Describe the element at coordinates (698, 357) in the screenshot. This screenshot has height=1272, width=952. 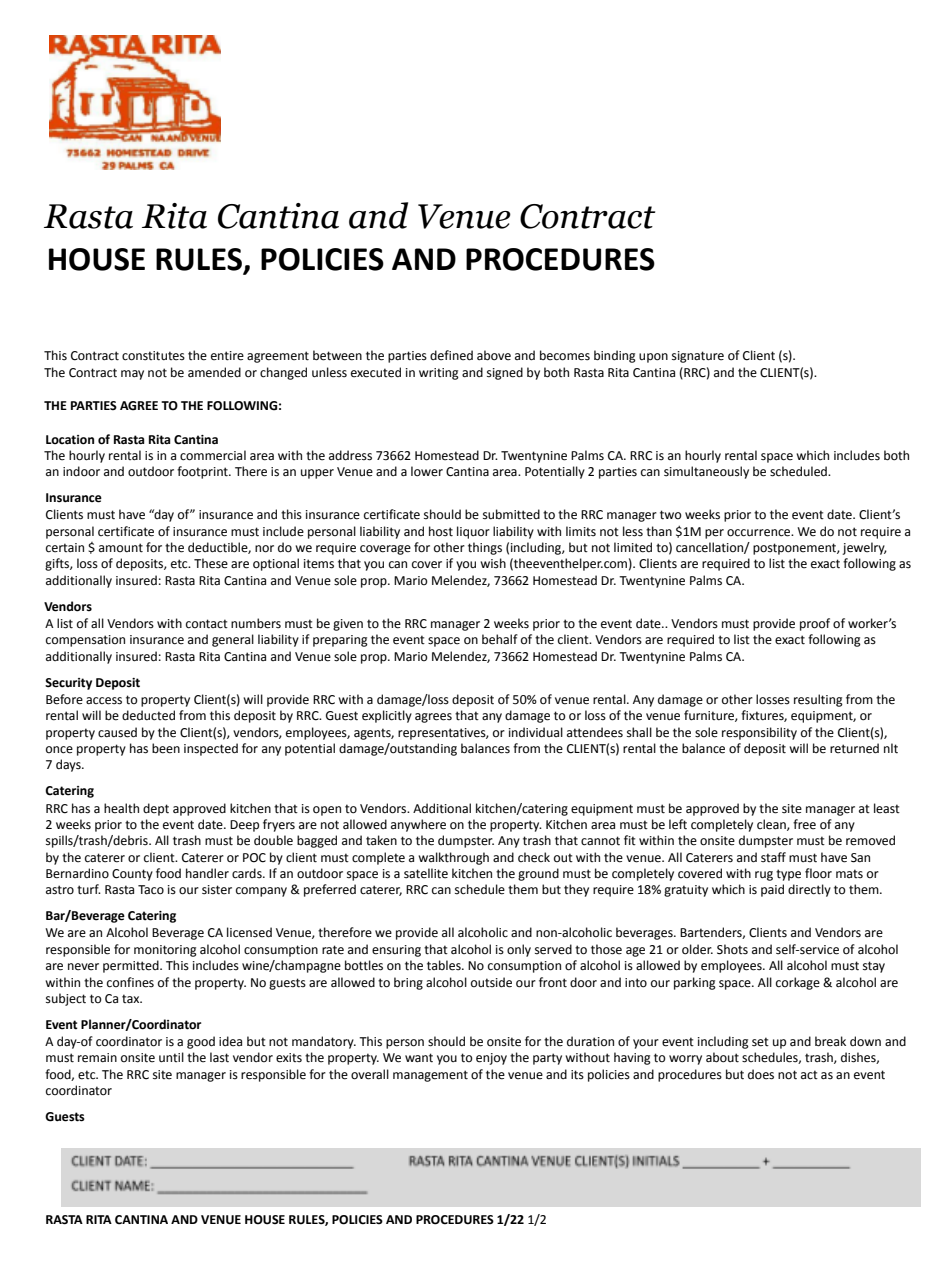
I see `signature` at that location.
